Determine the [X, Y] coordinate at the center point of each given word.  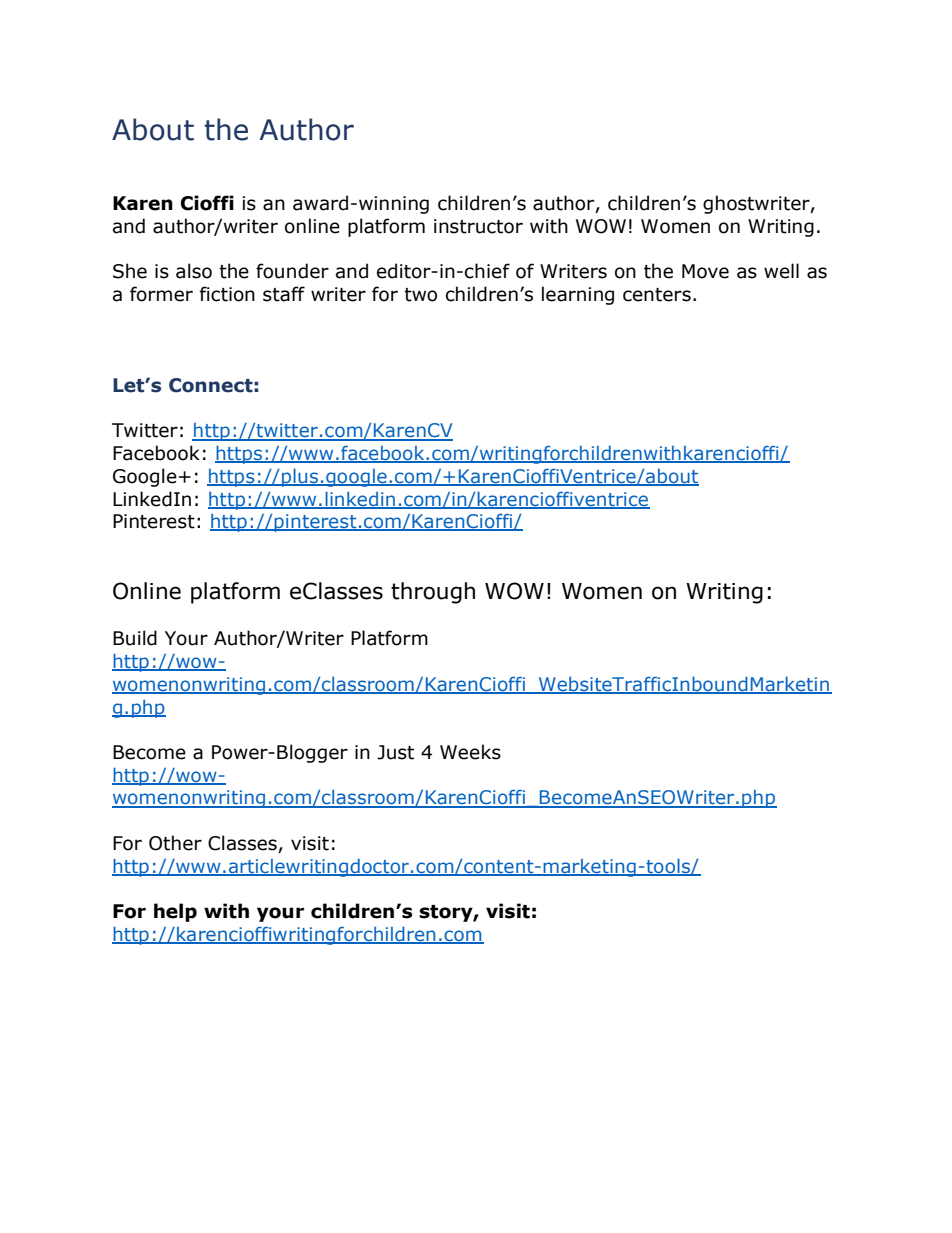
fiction [227, 294]
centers [657, 295]
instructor [478, 226]
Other [175, 843]
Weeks [470, 752]
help [175, 912]
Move [705, 271]
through [433, 593]
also [194, 271]
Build [135, 638]
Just [395, 752]
